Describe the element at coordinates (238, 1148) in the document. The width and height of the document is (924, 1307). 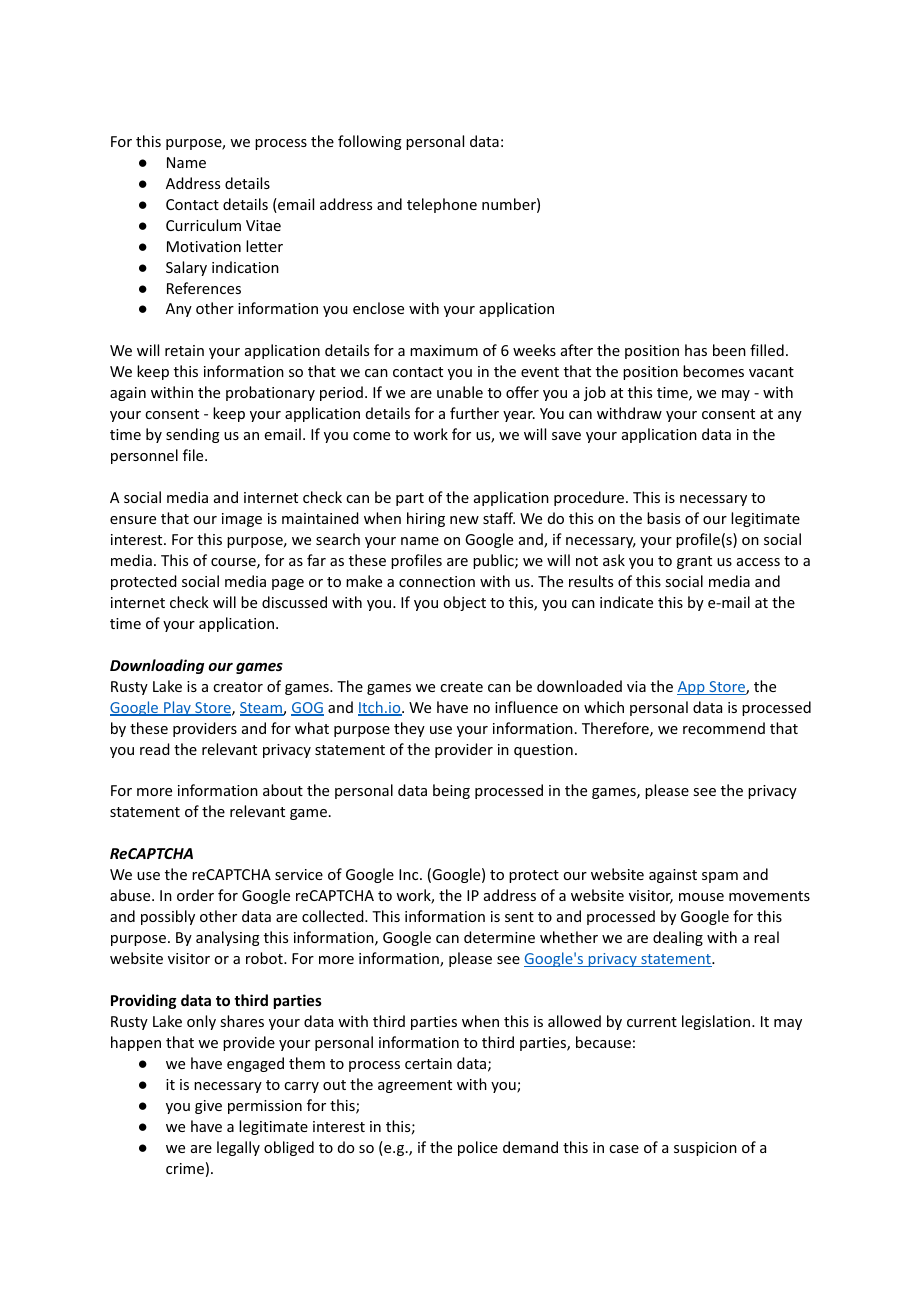
I see `legally` at that location.
